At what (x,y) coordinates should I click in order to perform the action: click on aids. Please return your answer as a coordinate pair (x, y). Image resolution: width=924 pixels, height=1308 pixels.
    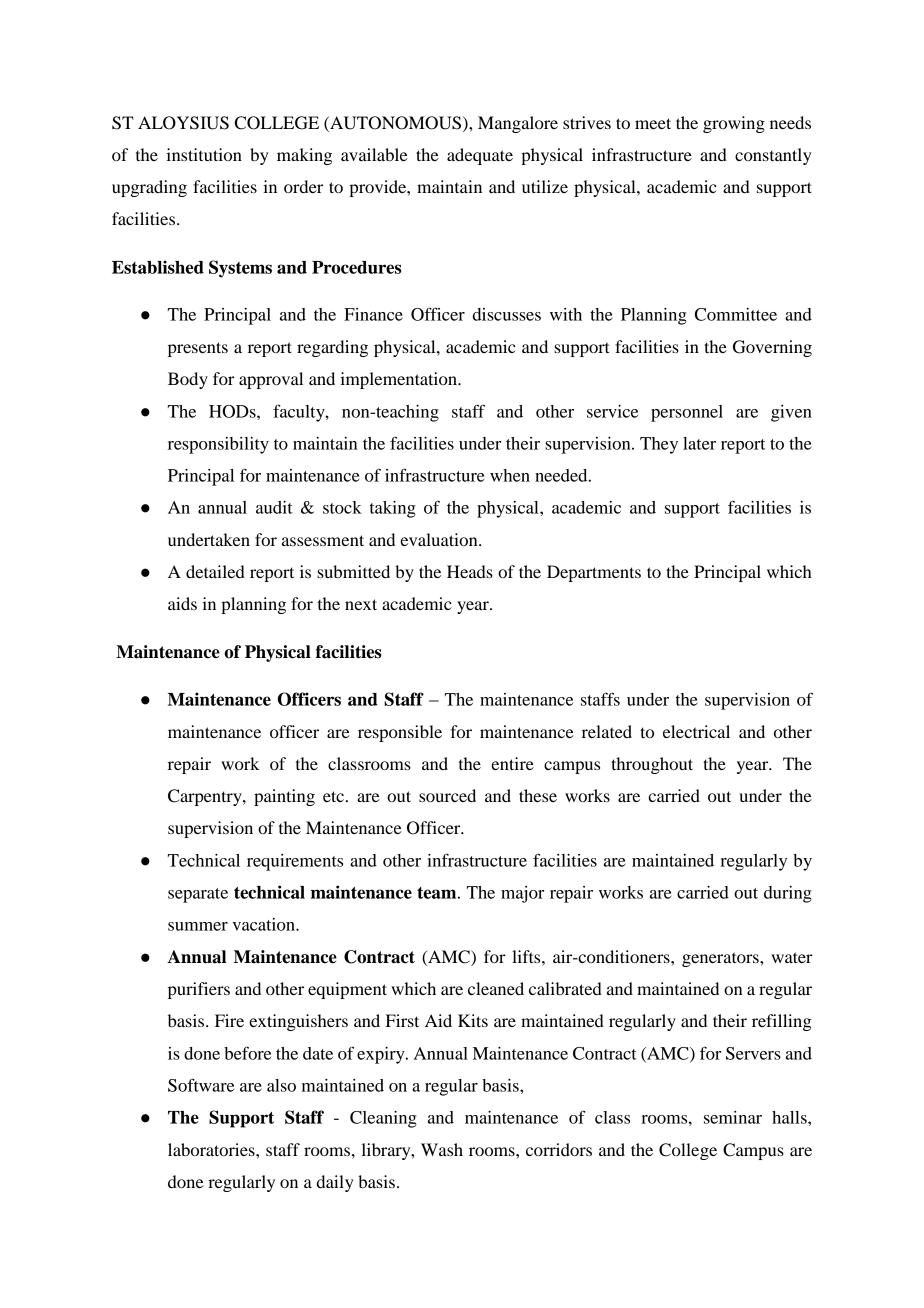
    Looking at the image, I should click on (182, 603).
